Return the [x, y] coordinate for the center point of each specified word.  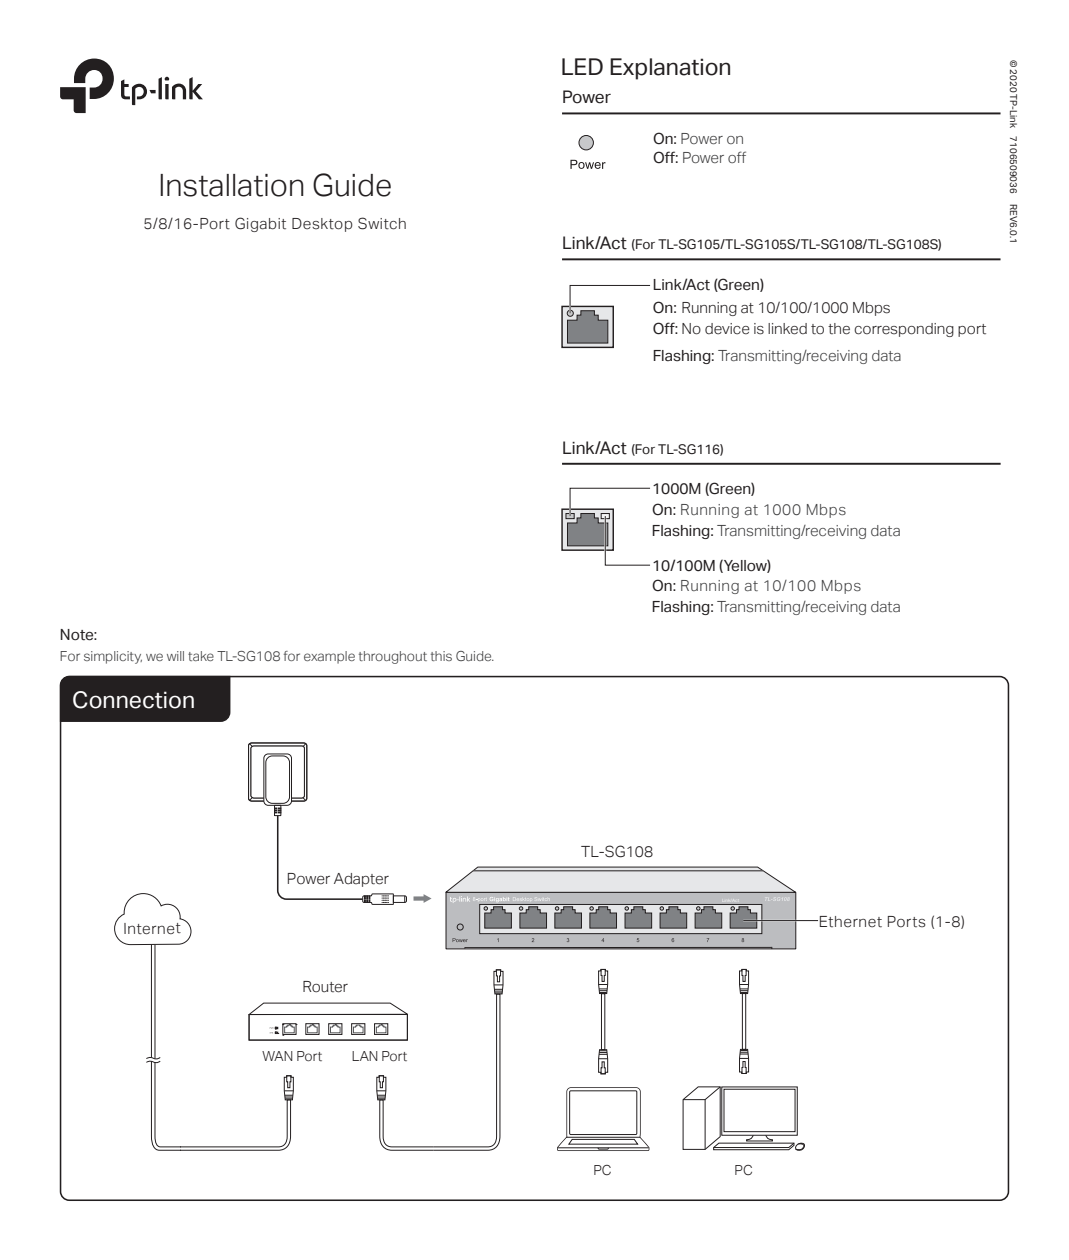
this [441, 656]
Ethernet [851, 922]
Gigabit [260, 224]
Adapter [361, 880]
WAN [277, 1056]
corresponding [904, 330]
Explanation [670, 69]
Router [325, 987]
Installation [232, 185]
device [727, 329]
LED [582, 66]
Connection [133, 700]
